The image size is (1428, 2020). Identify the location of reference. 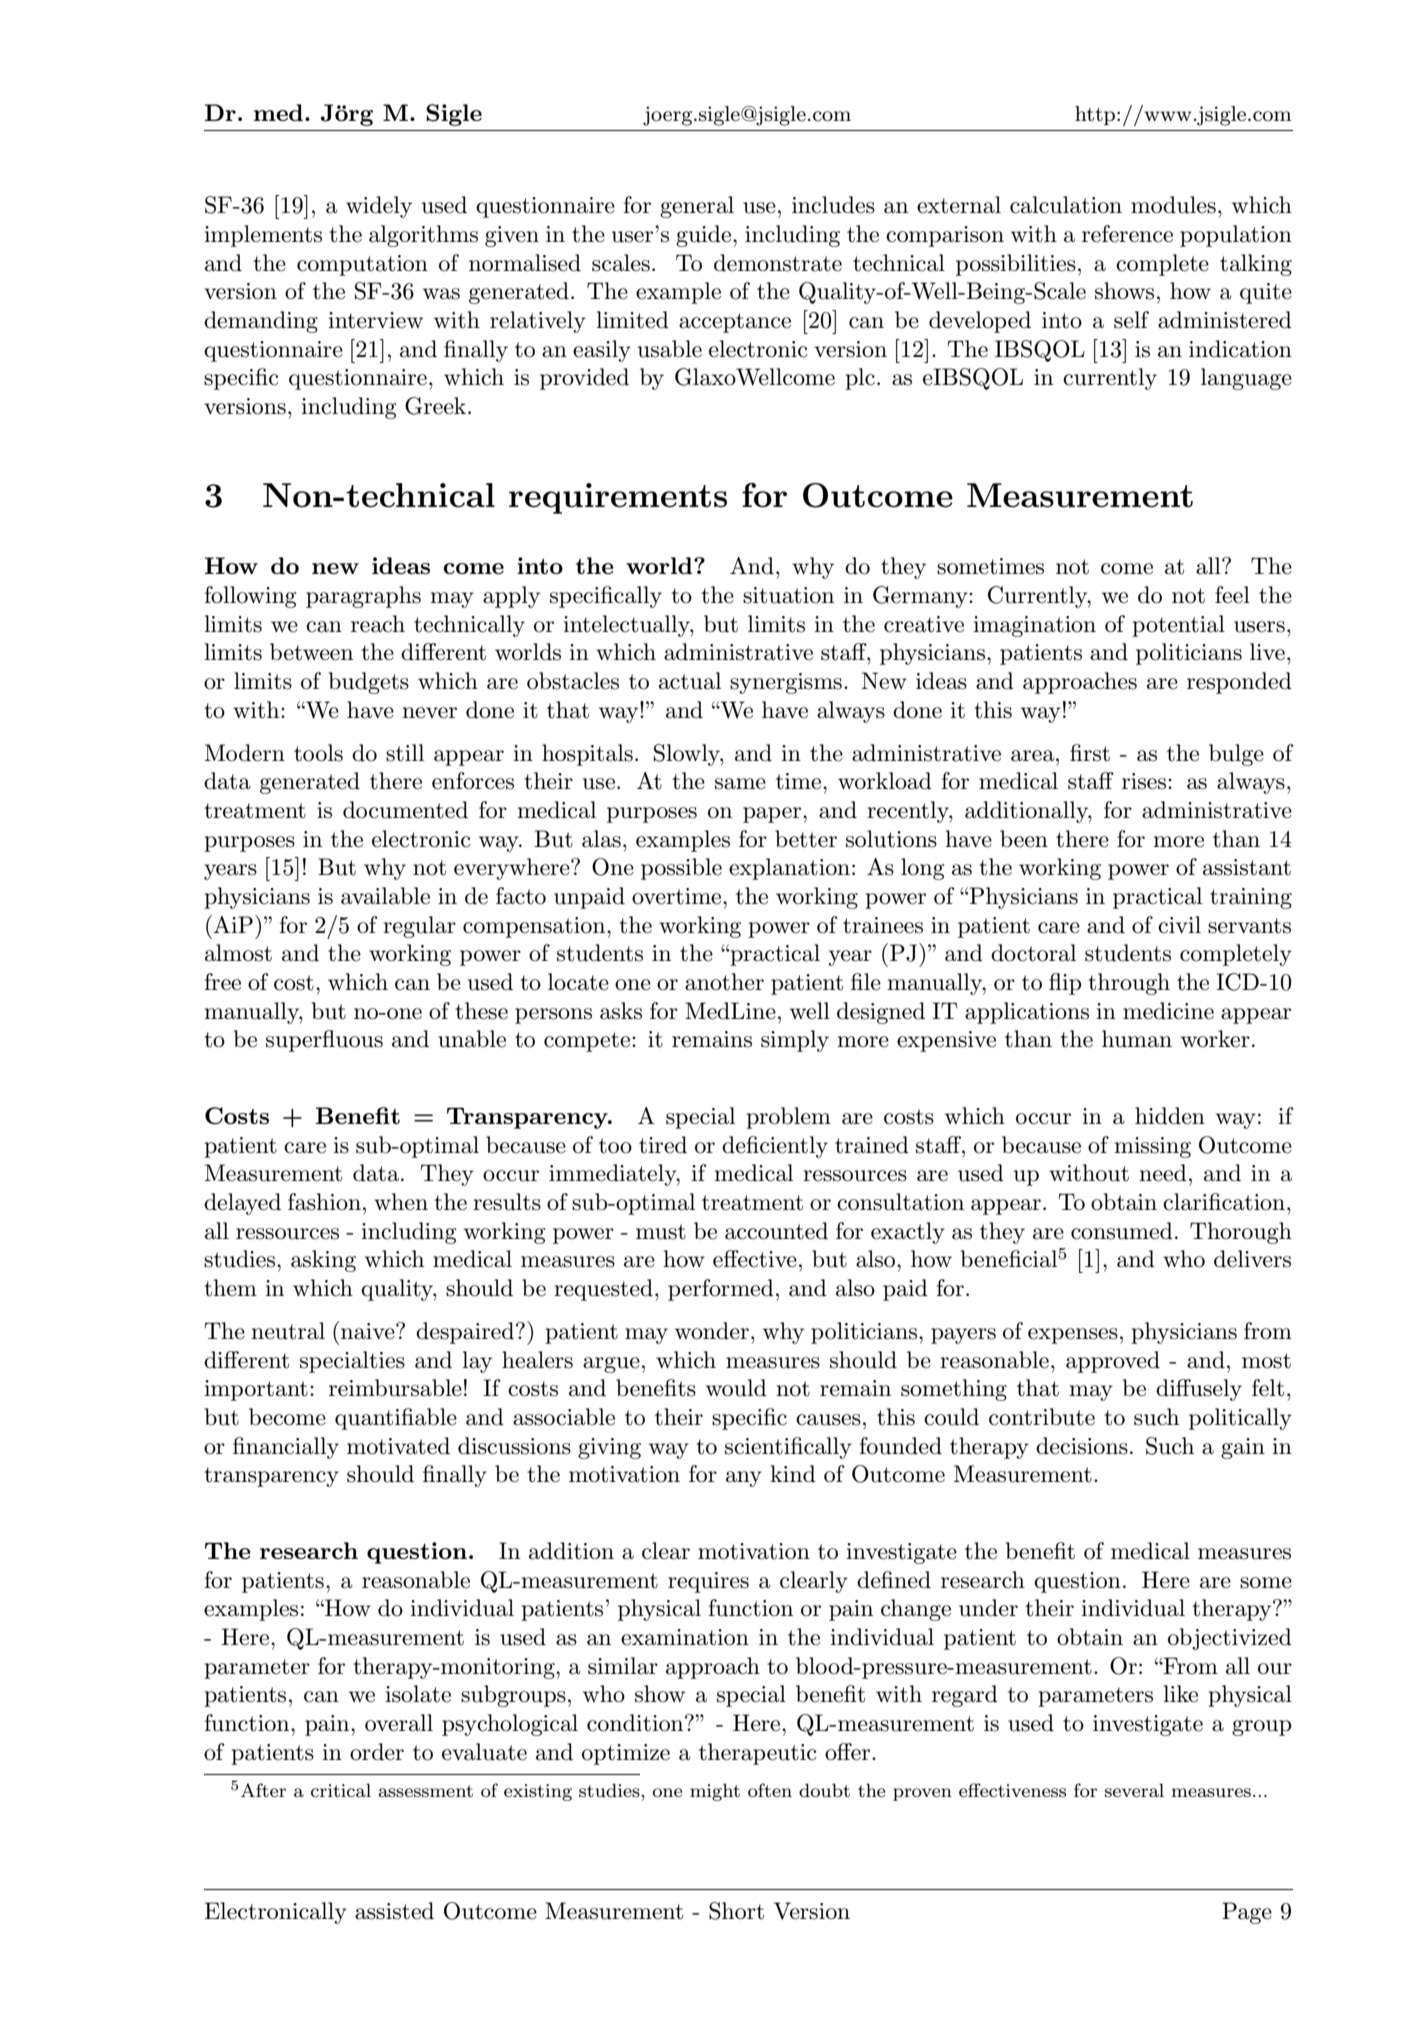
(1127, 234).
